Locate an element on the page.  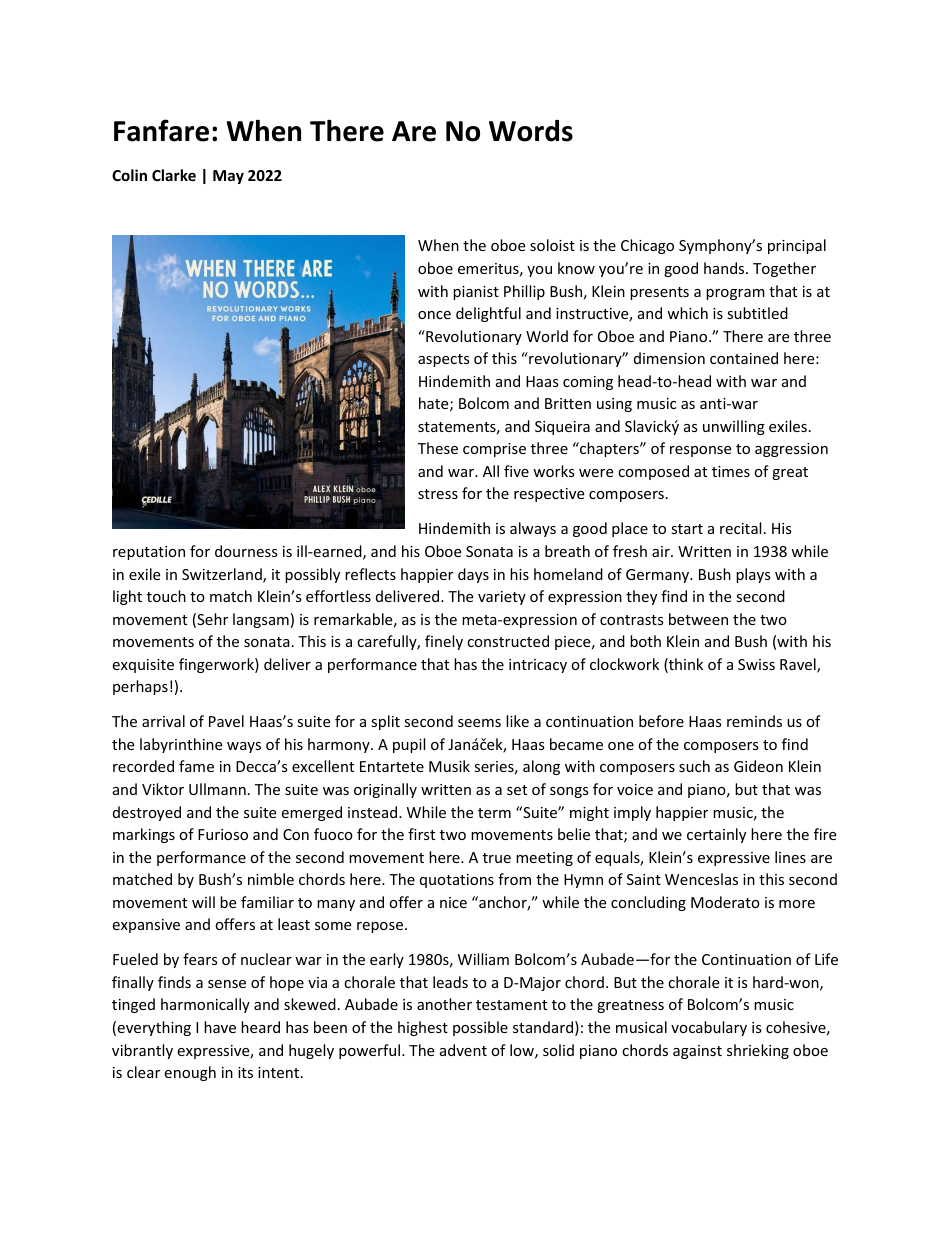
aspects is located at coordinates (444, 360).
